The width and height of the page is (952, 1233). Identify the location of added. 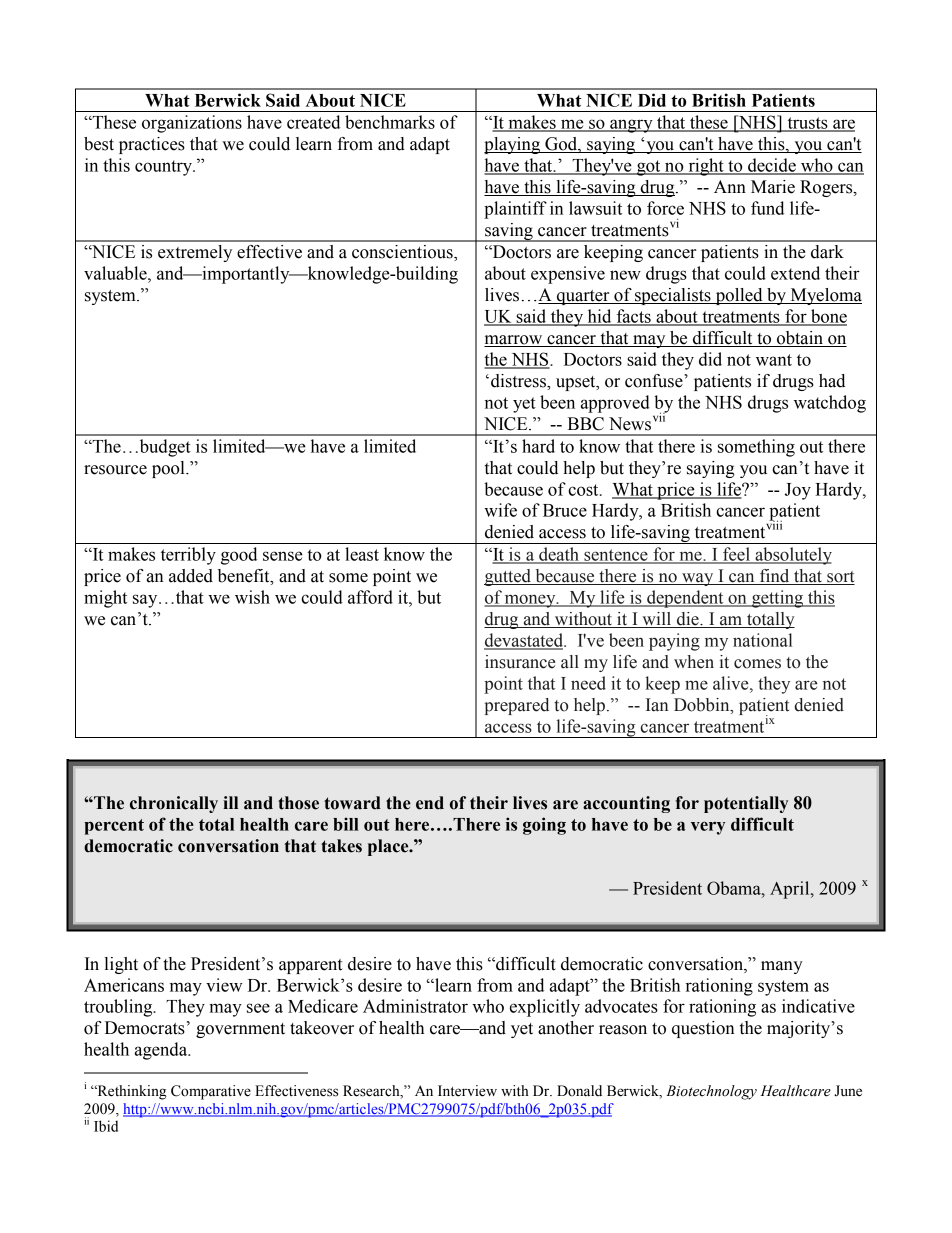
(191, 576).
